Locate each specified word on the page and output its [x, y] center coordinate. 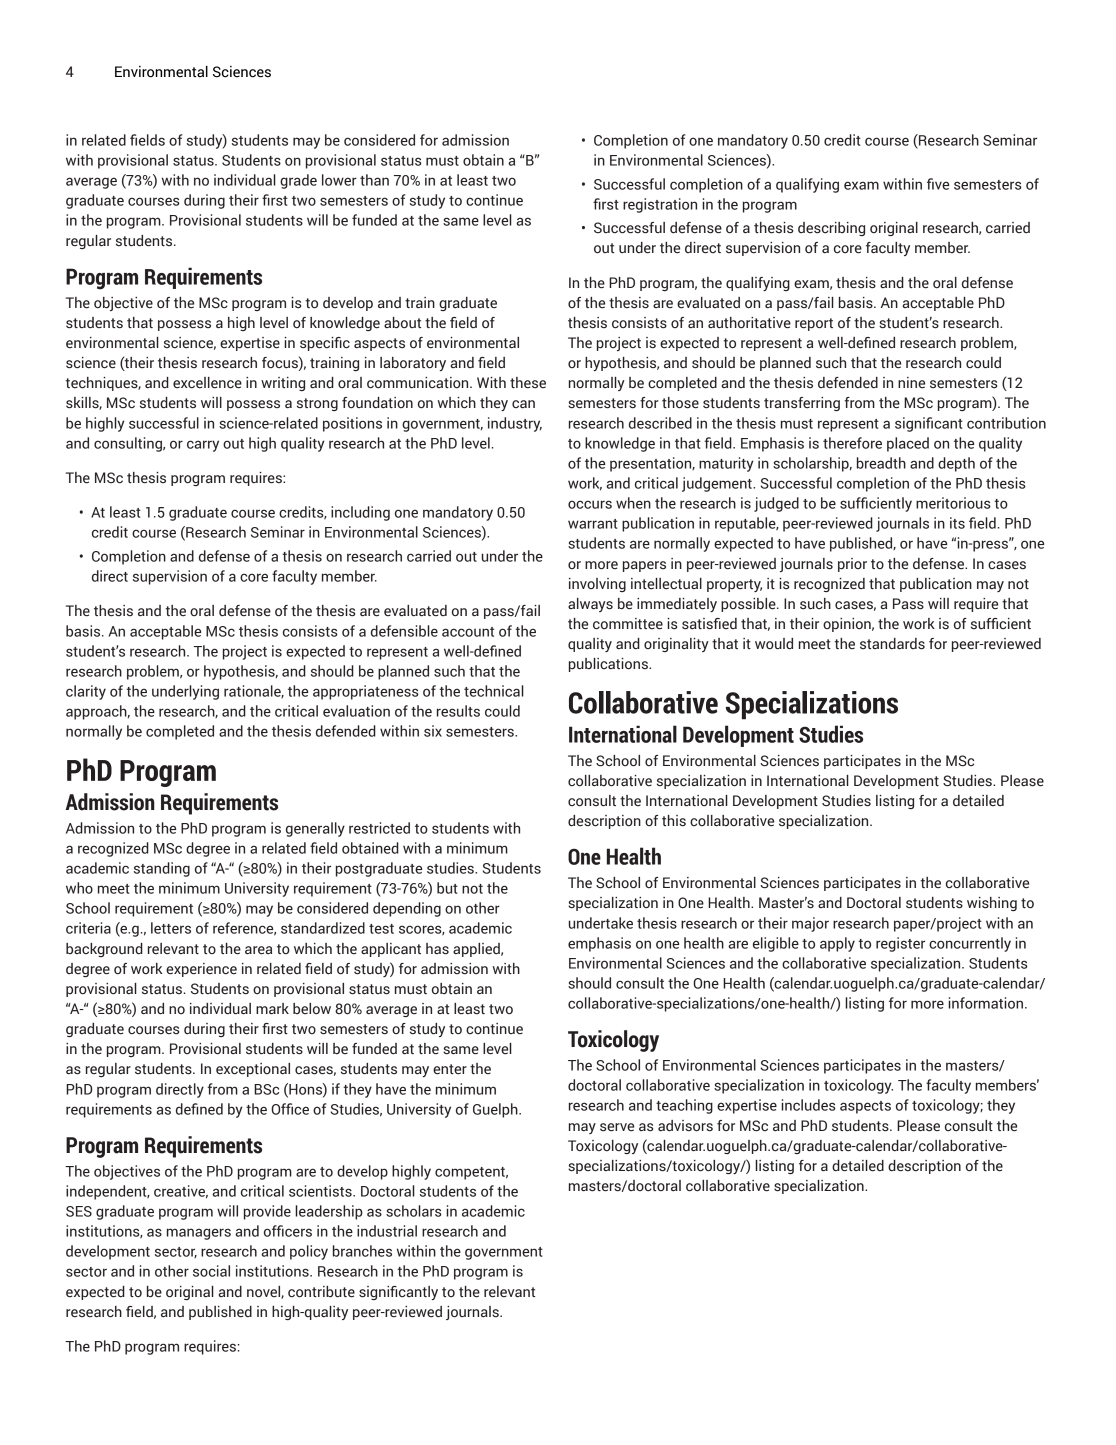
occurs [590, 504]
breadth [881, 463]
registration [660, 205]
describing [831, 229]
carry [203, 446]
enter [450, 1069]
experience [201, 970]
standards [892, 644]
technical [494, 691]
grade [298, 181]
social [211, 1271]
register [900, 944]
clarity [86, 692]
